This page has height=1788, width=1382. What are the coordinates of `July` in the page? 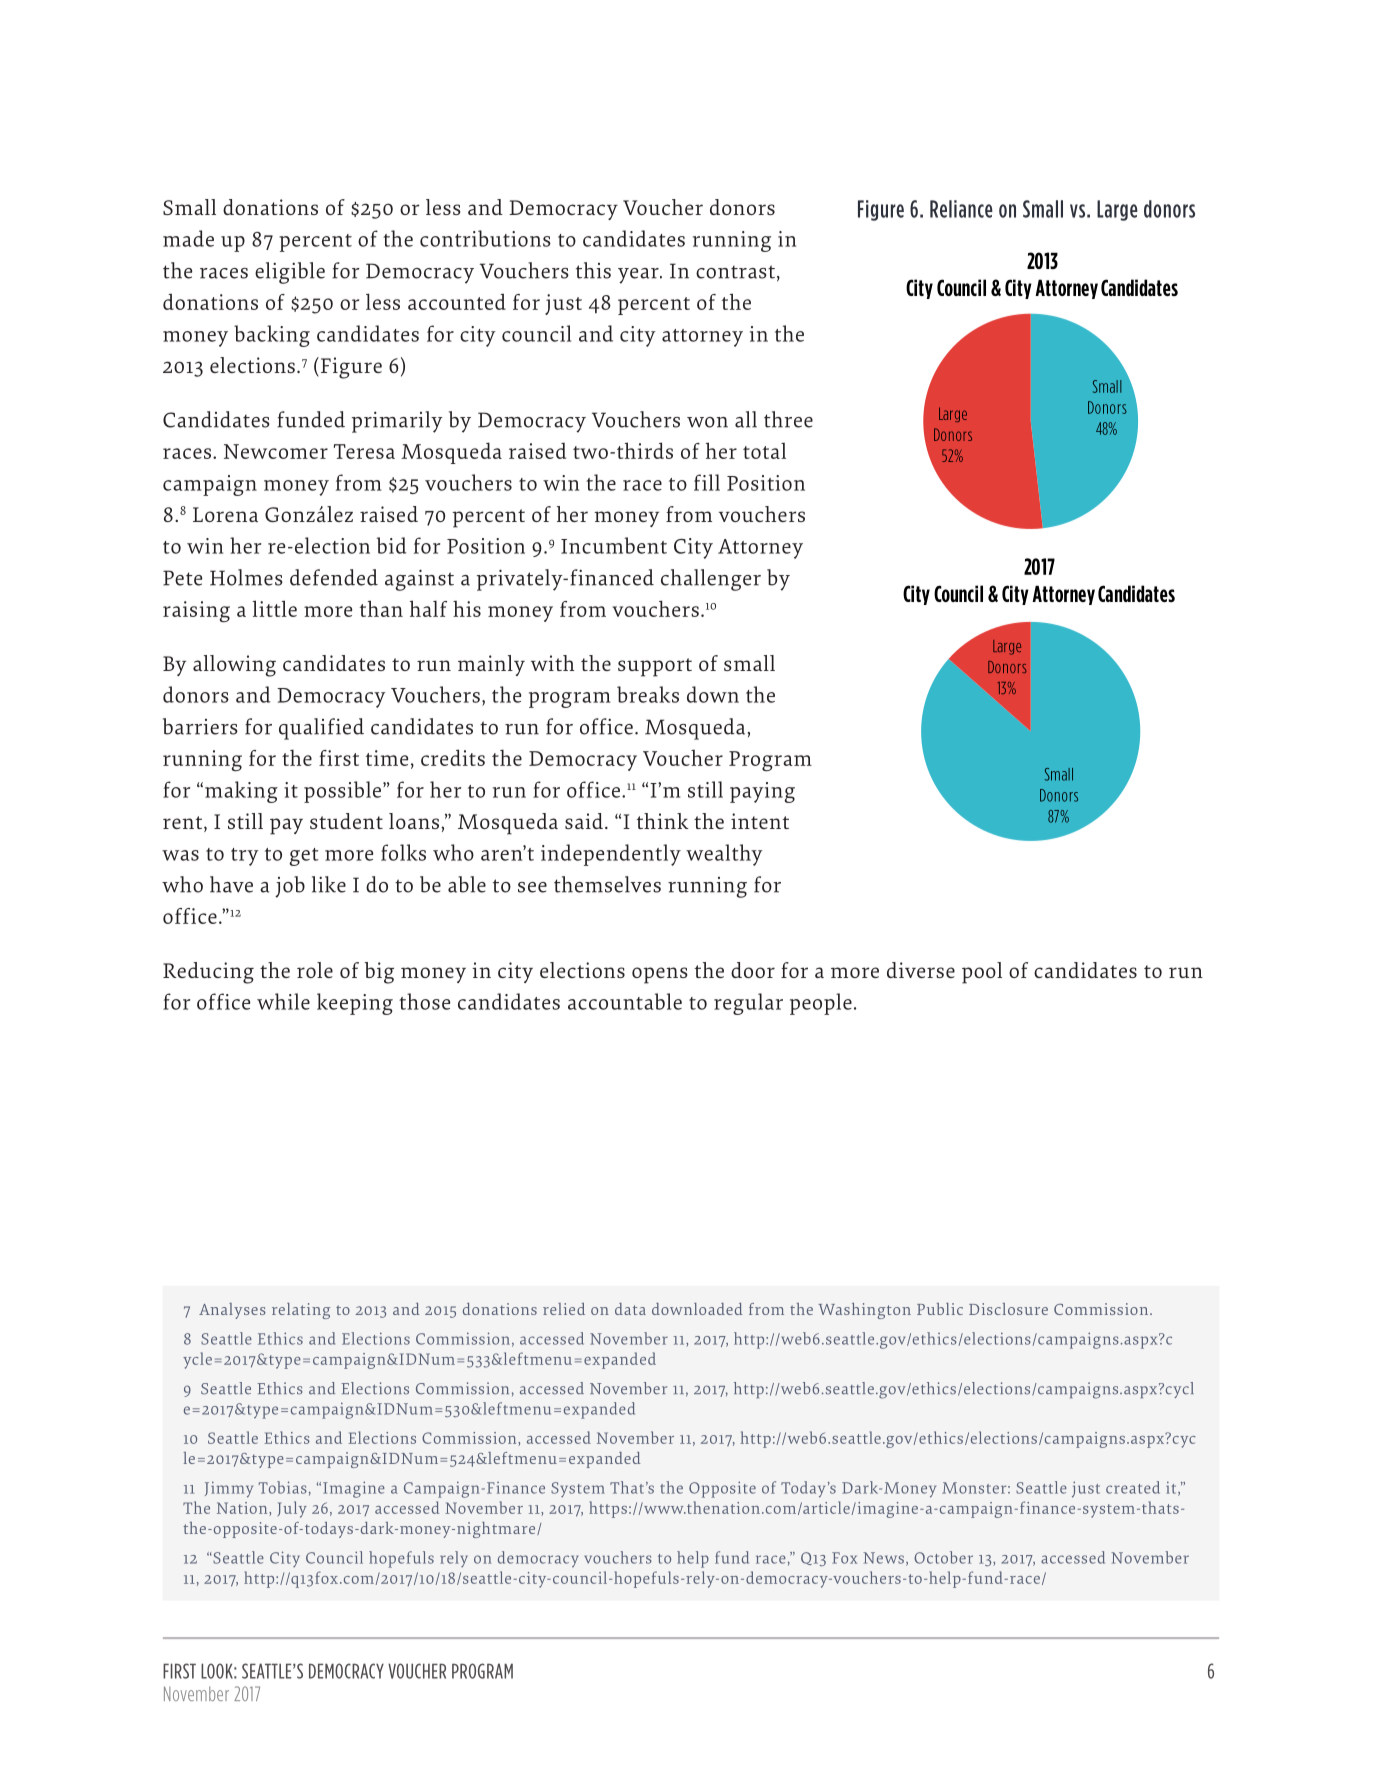 It's located at (292, 1509).
